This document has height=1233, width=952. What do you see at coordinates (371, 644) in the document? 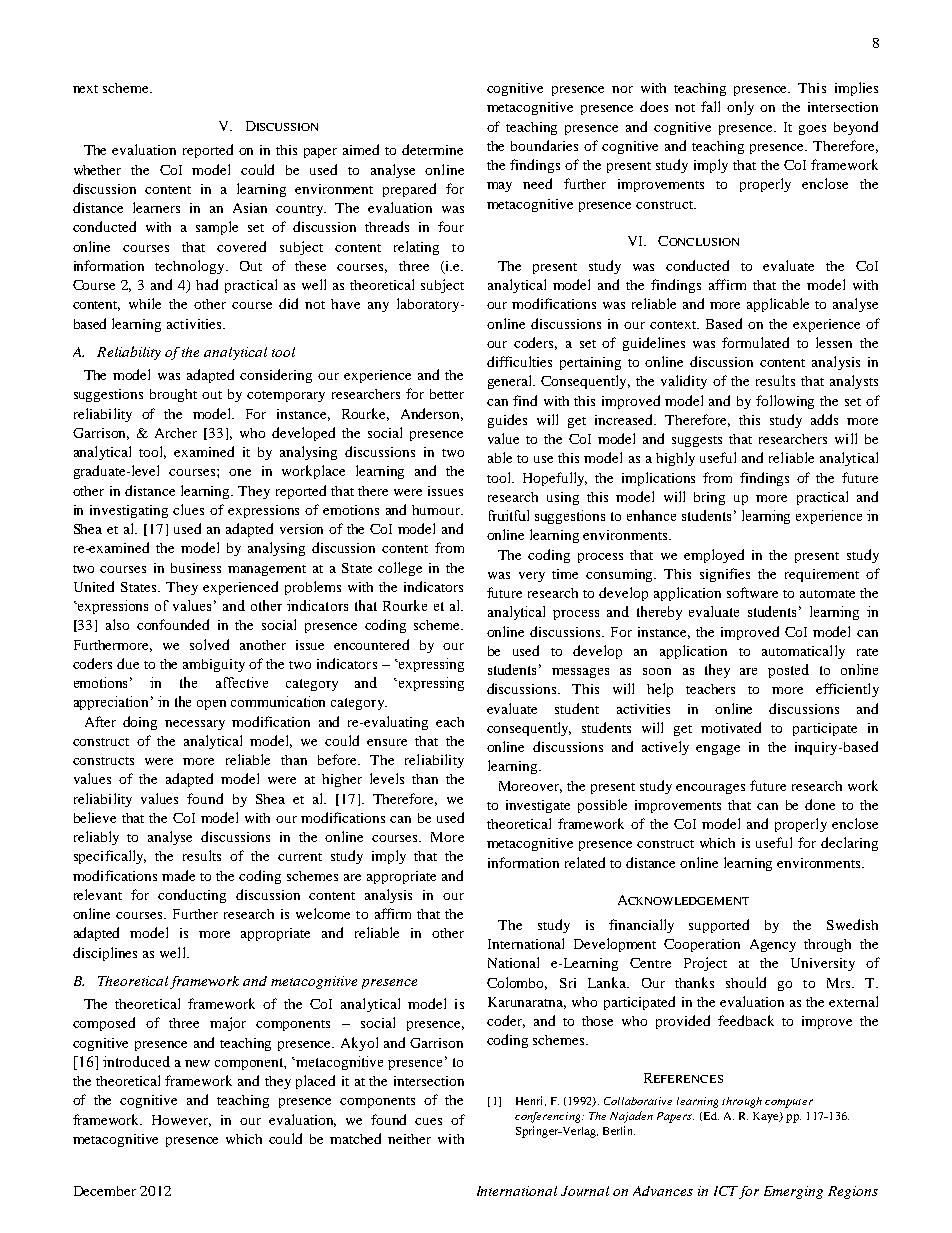
I see `encountered` at bounding box center [371, 644].
